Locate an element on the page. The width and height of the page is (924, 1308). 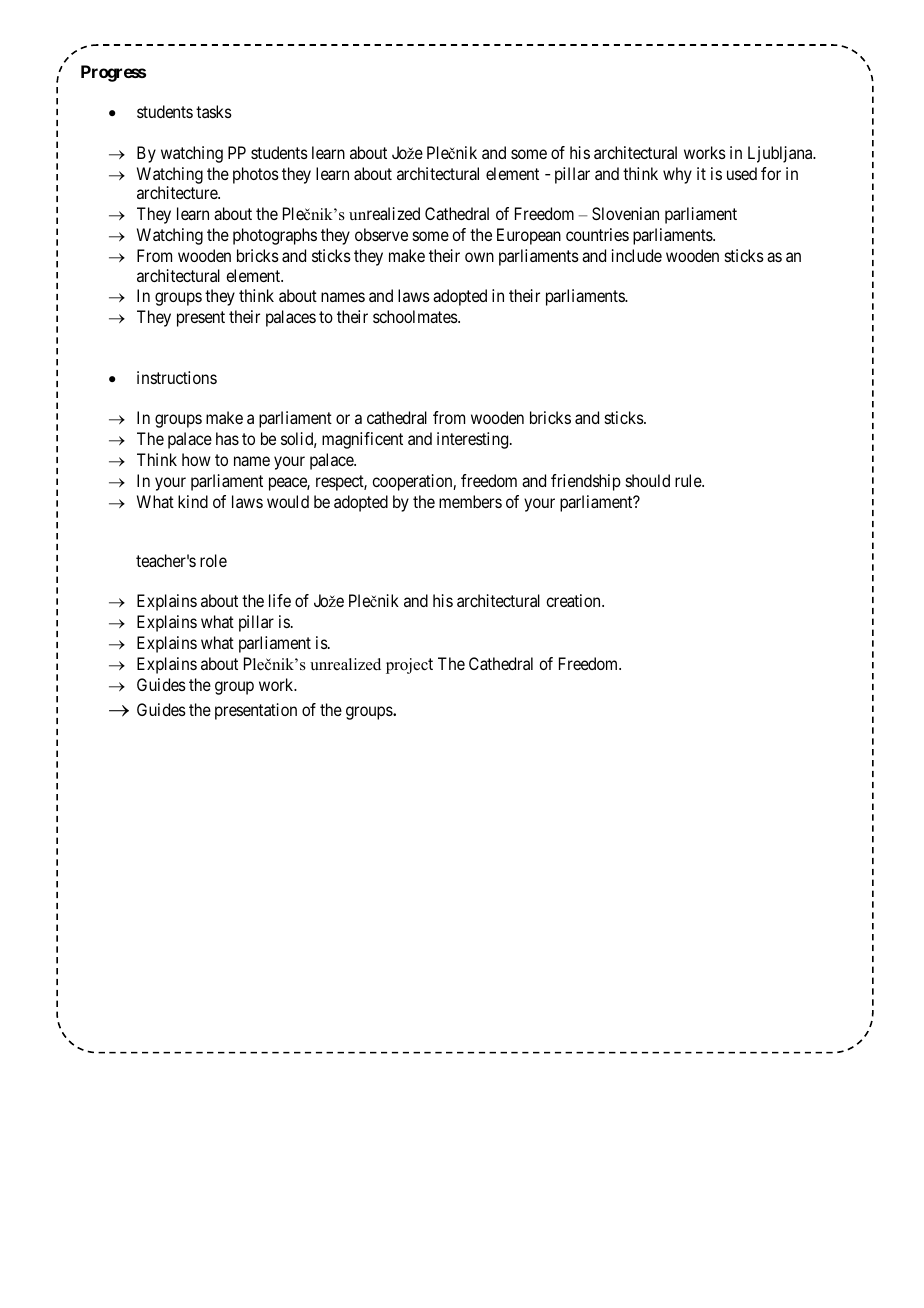
interesting is located at coordinates (474, 440).
